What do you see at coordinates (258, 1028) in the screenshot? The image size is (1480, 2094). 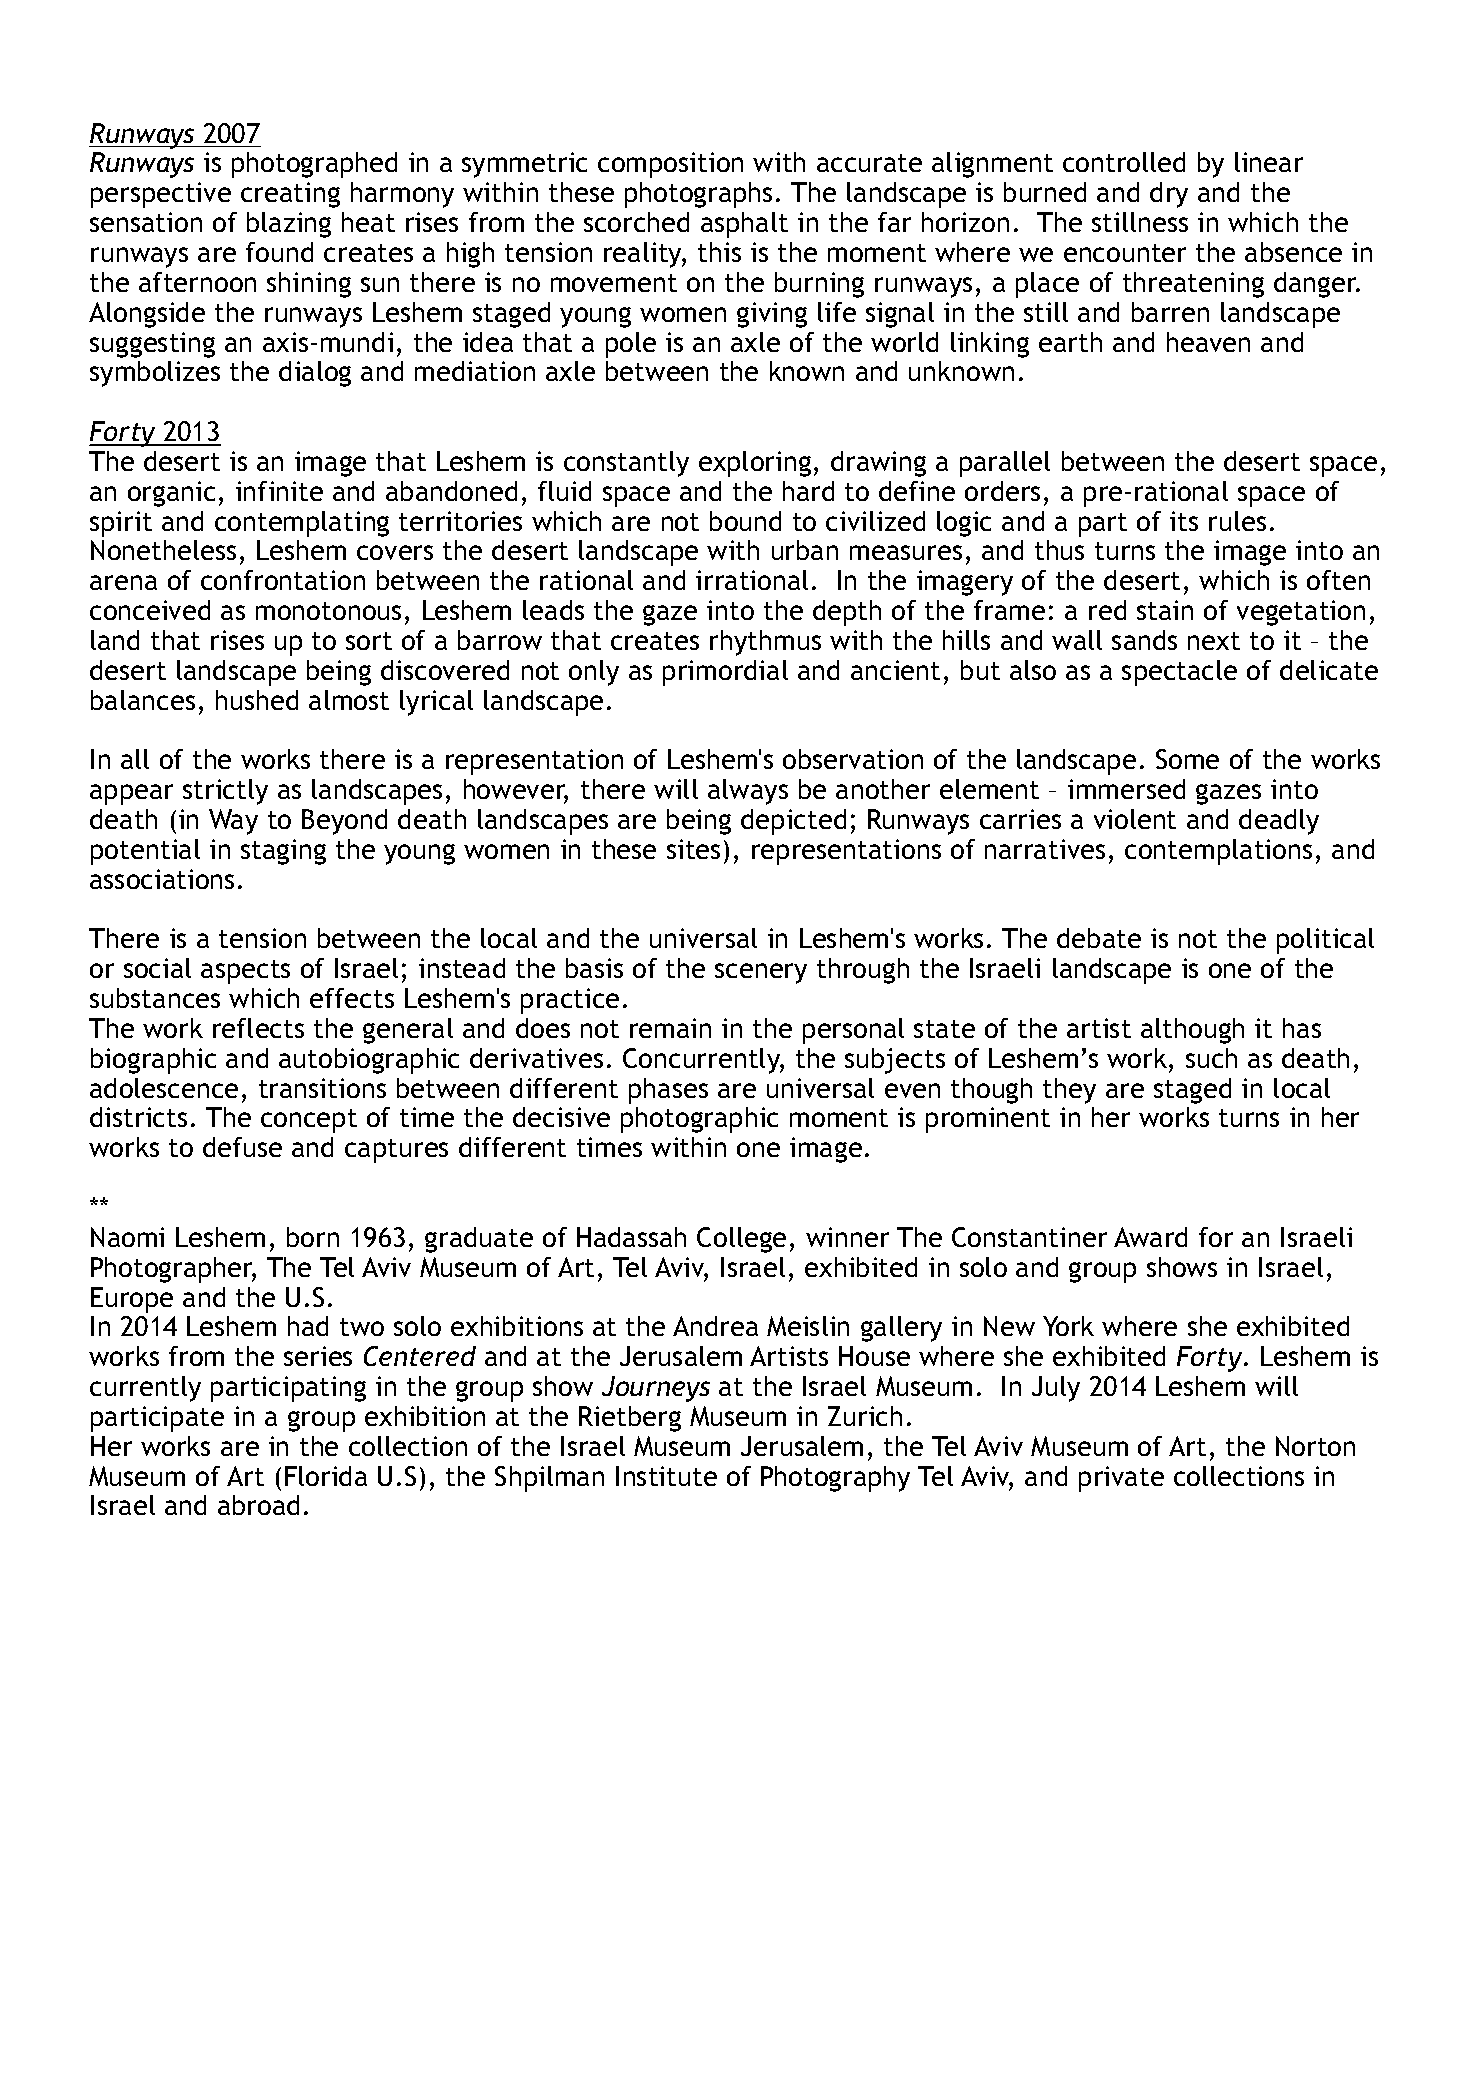 I see `reflects` at bounding box center [258, 1028].
